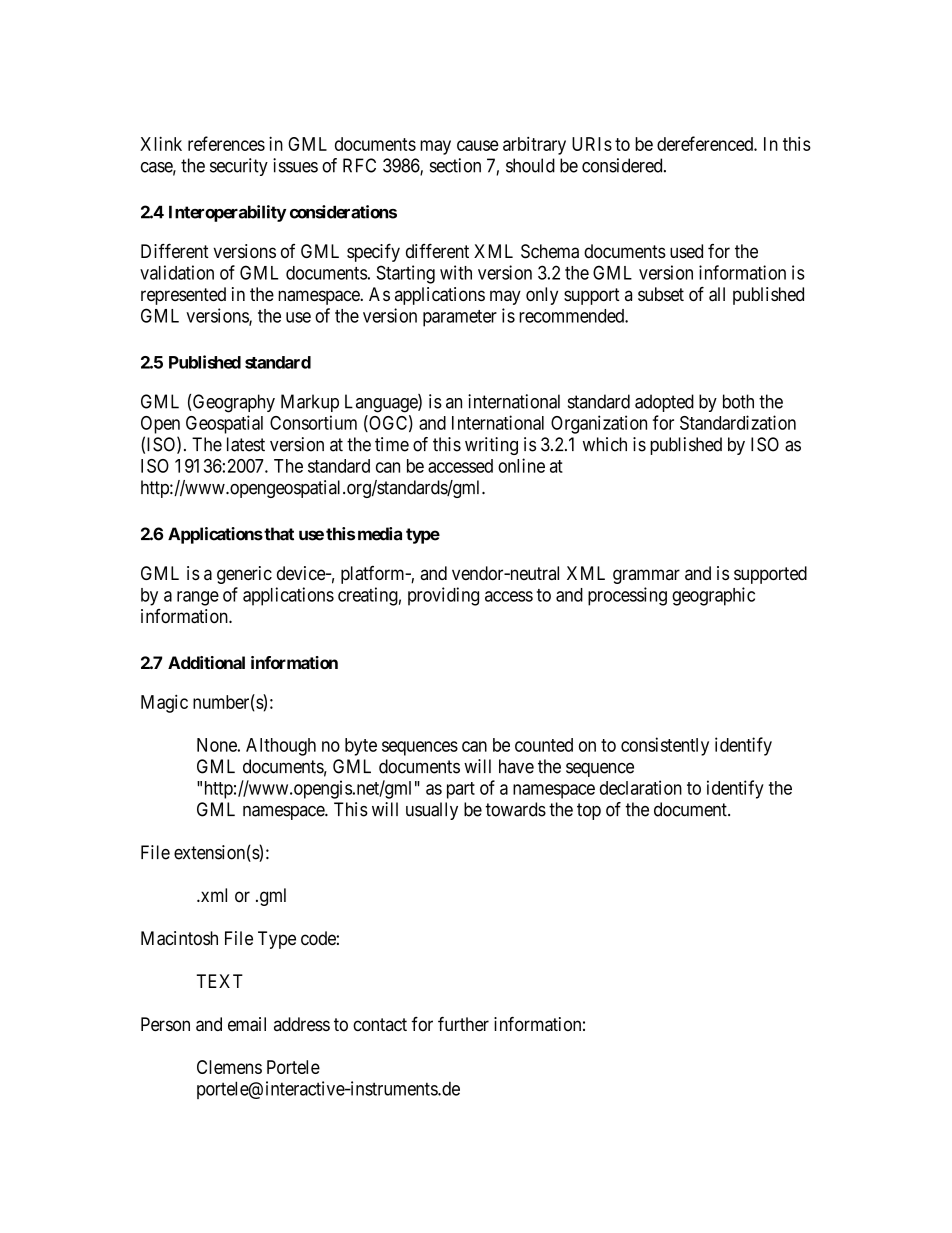 The image size is (952, 1233). What do you see at coordinates (455, 165) in the page?
I see `section` at bounding box center [455, 165].
